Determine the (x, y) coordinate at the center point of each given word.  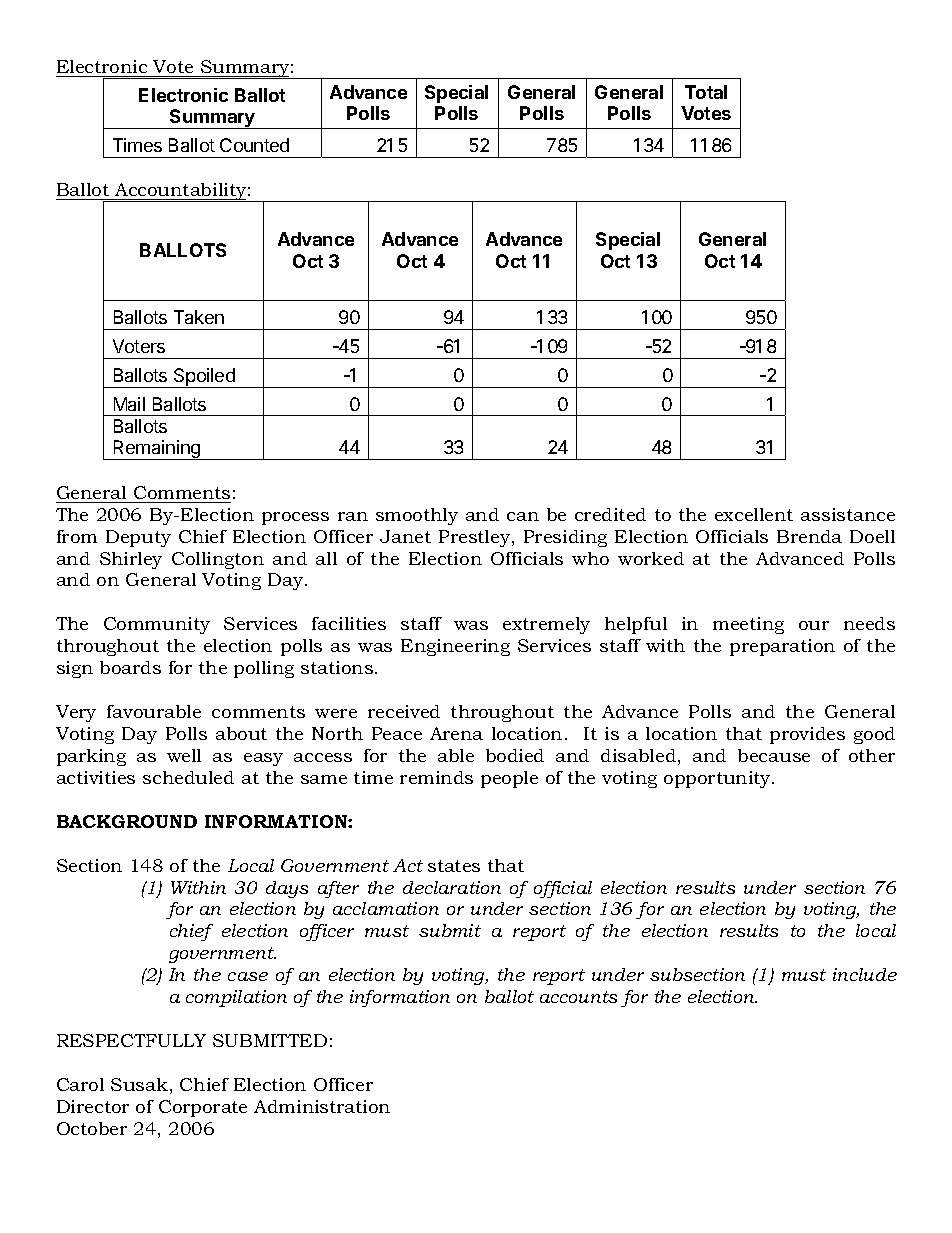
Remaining (157, 450)
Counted (254, 145)
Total (706, 92)
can (523, 516)
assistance (848, 514)
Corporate (203, 1108)
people (509, 779)
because (774, 755)
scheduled (188, 777)
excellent (754, 514)
